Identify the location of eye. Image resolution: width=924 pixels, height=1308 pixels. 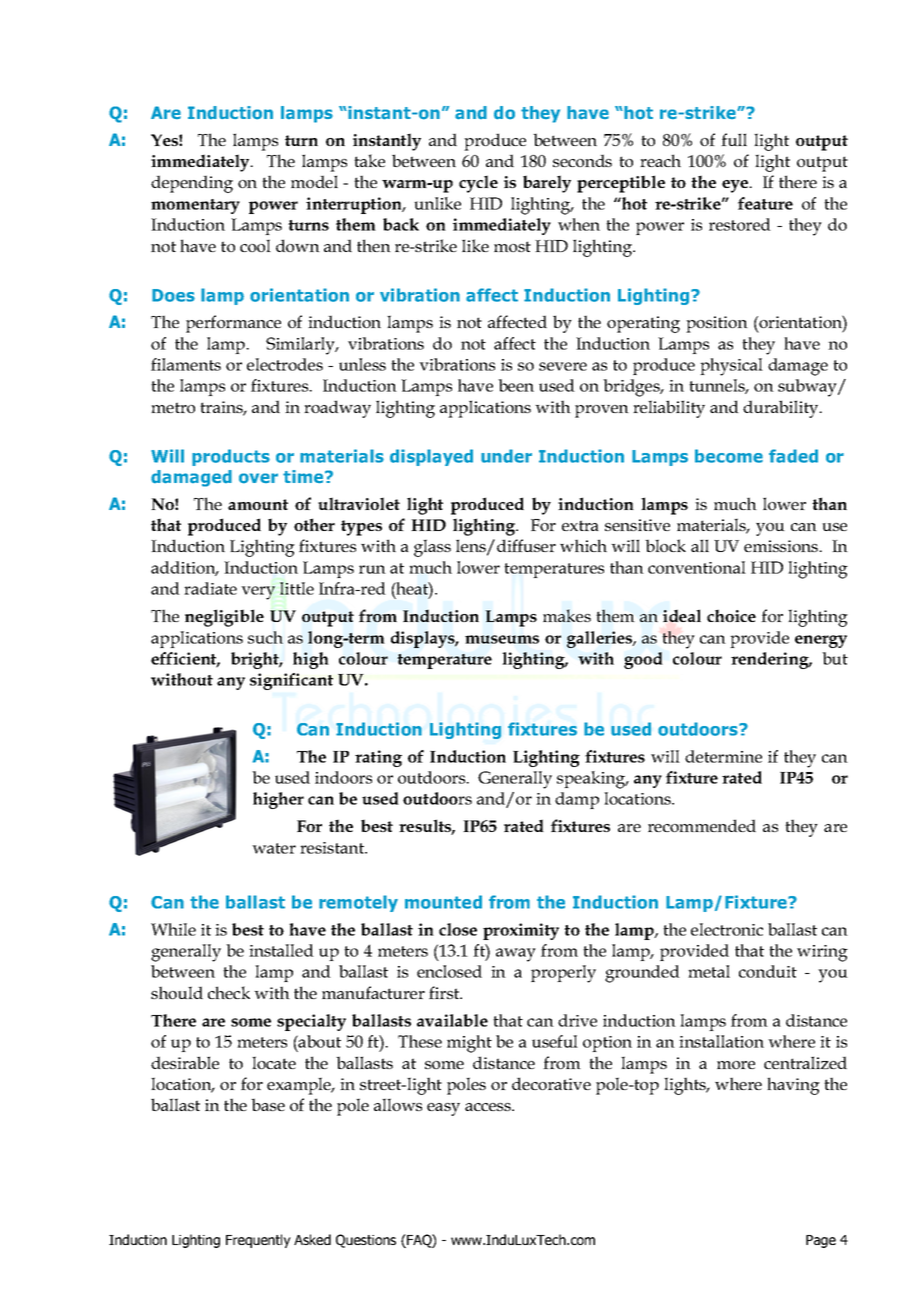
(736, 186).
